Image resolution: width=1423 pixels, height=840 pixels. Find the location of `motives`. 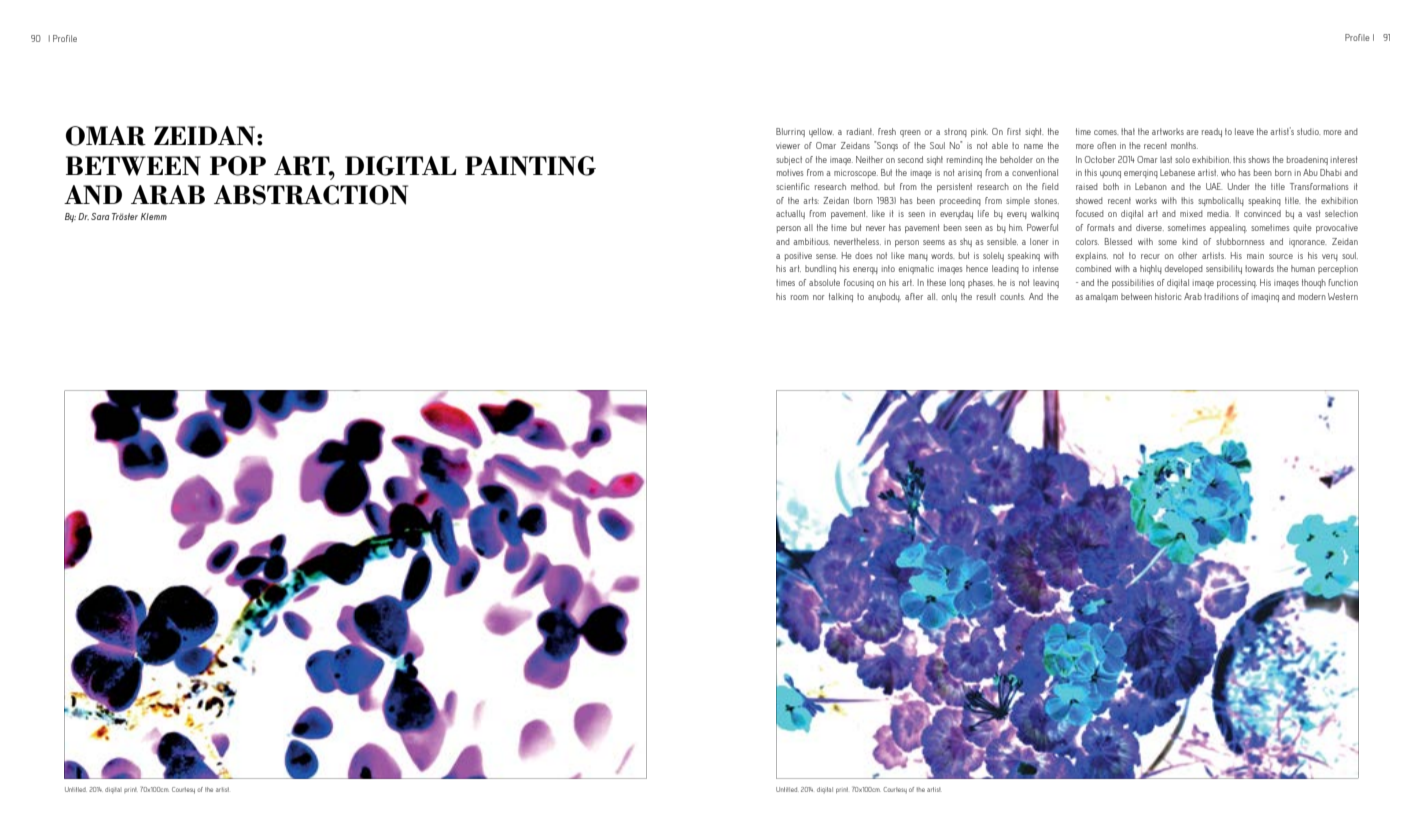

motives is located at coordinates (790, 172).
